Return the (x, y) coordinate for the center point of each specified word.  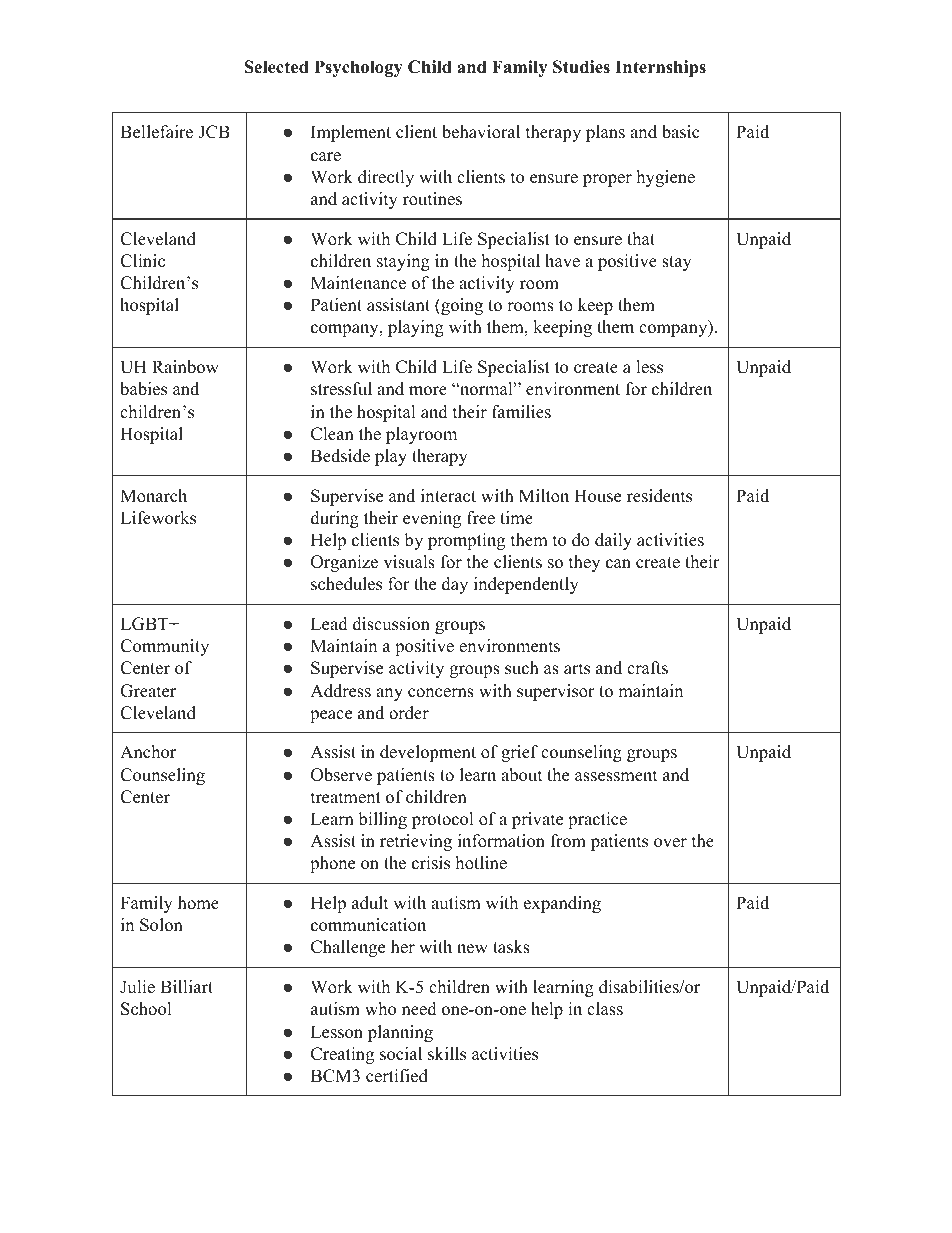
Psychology (358, 68)
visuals (409, 562)
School (146, 1009)
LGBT (145, 624)
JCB (214, 132)
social (401, 1054)
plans (605, 133)
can (618, 564)
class (605, 1009)
